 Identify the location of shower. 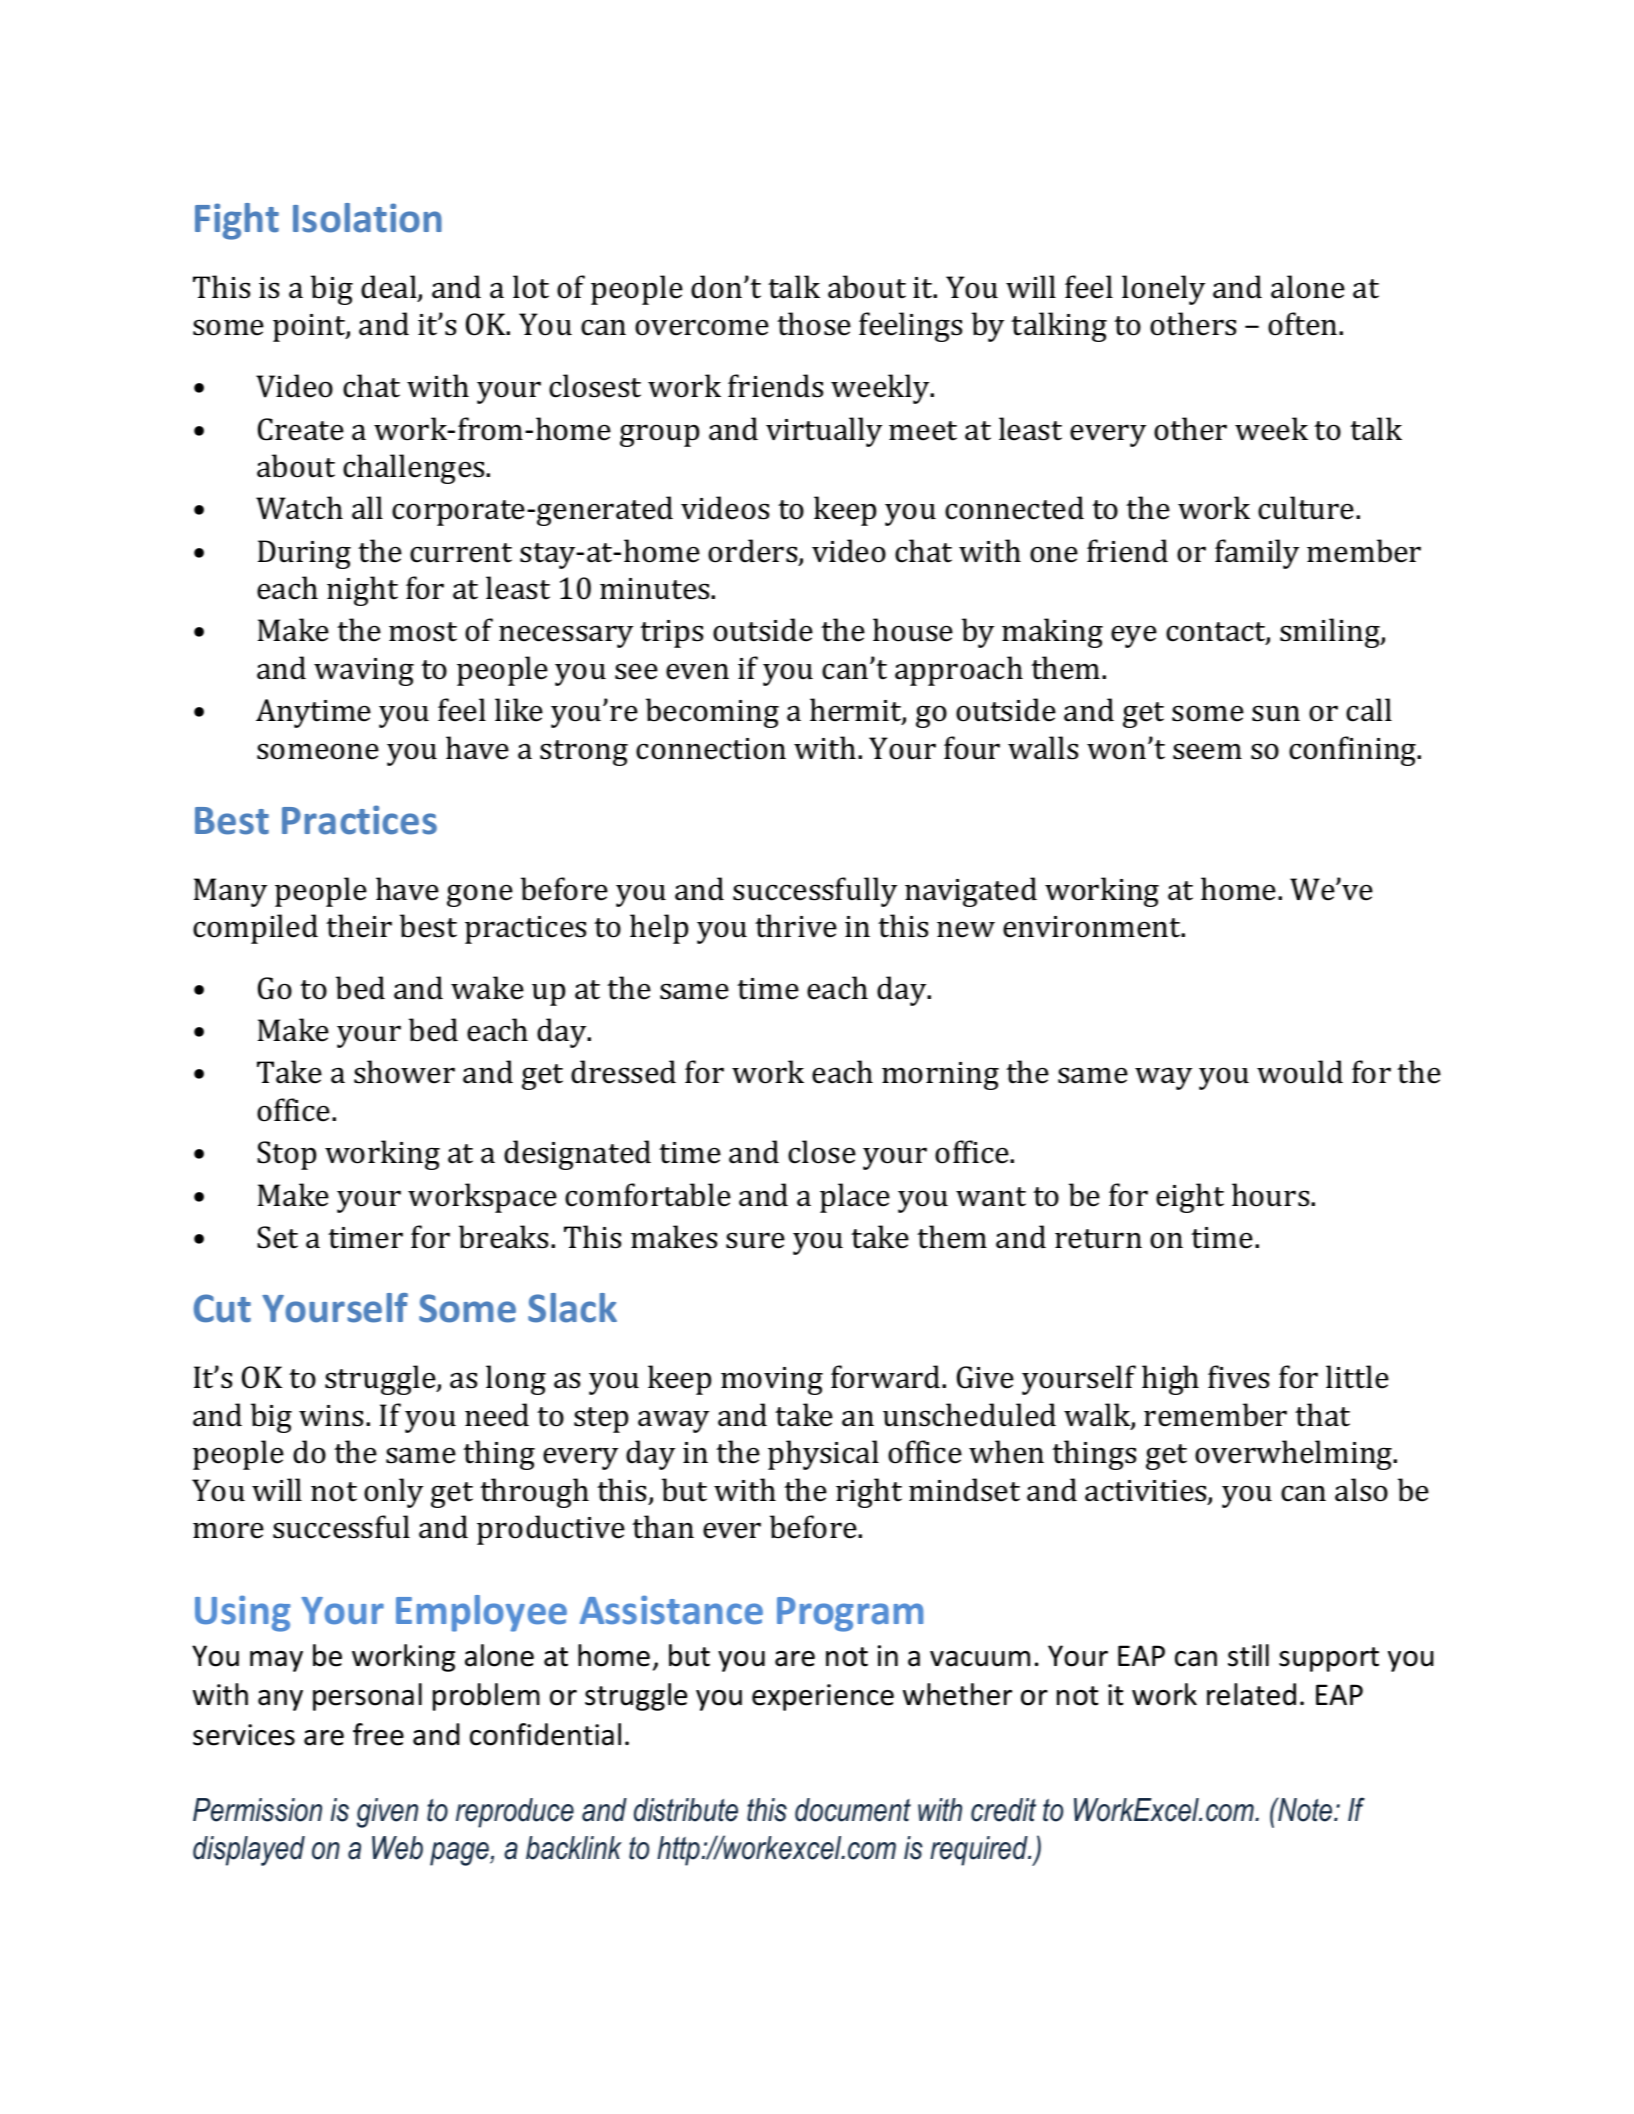
(404, 1072).
